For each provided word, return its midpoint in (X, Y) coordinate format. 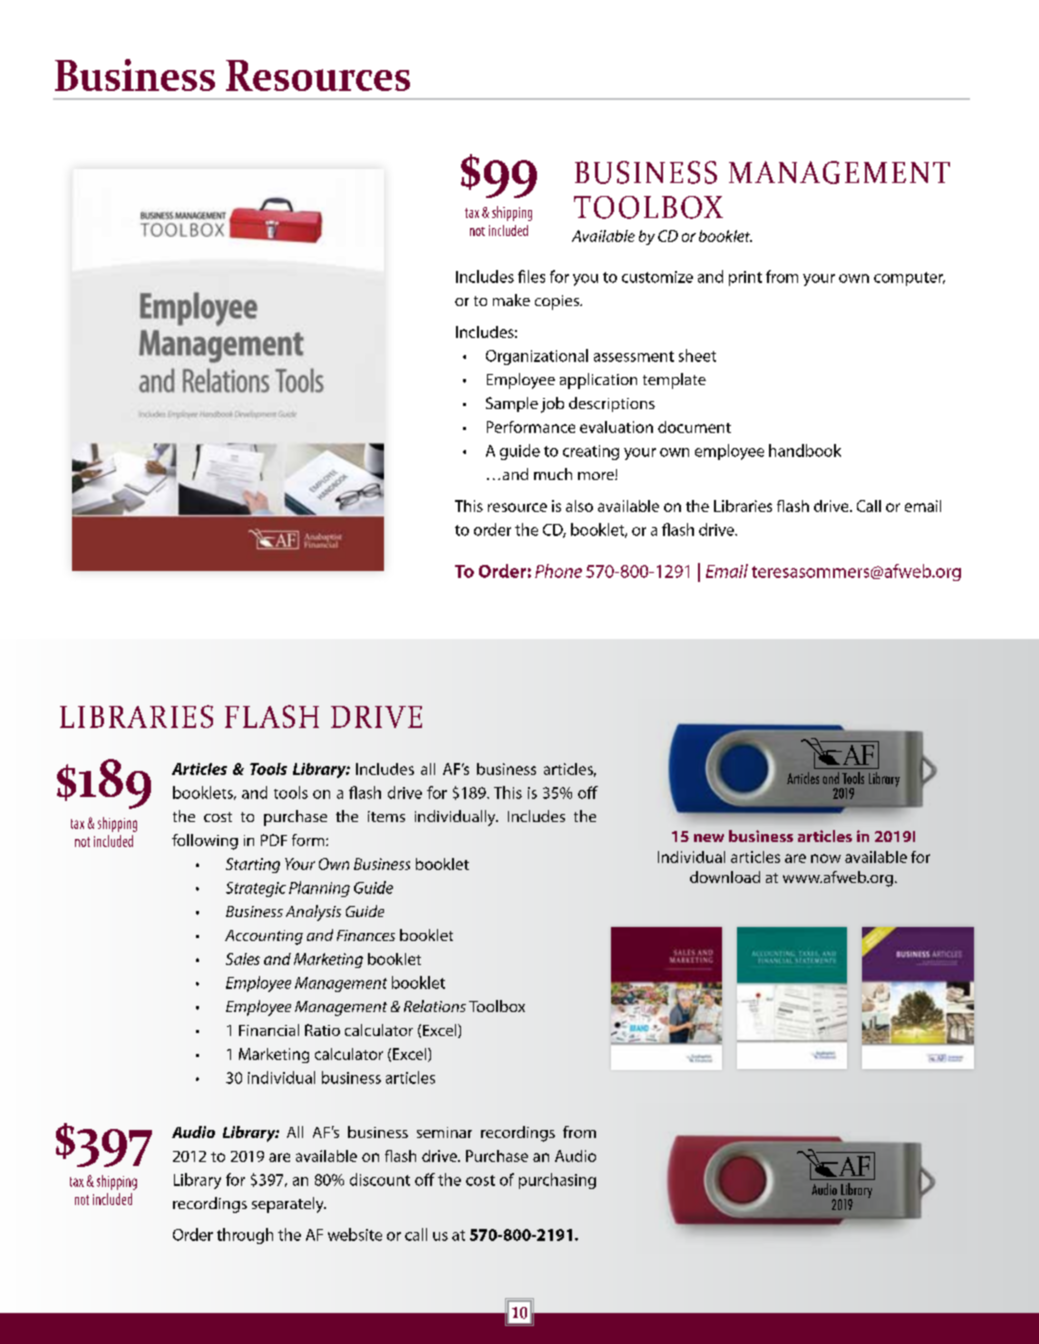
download (725, 877)
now (826, 858)
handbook (805, 450)
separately (289, 1205)
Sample (512, 404)
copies (558, 302)
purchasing (557, 1181)
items (386, 816)
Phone (558, 571)
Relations (435, 1006)
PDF (274, 840)
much (553, 474)
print (745, 278)
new (709, 838)
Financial (269, 1030)
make (511, 300)
